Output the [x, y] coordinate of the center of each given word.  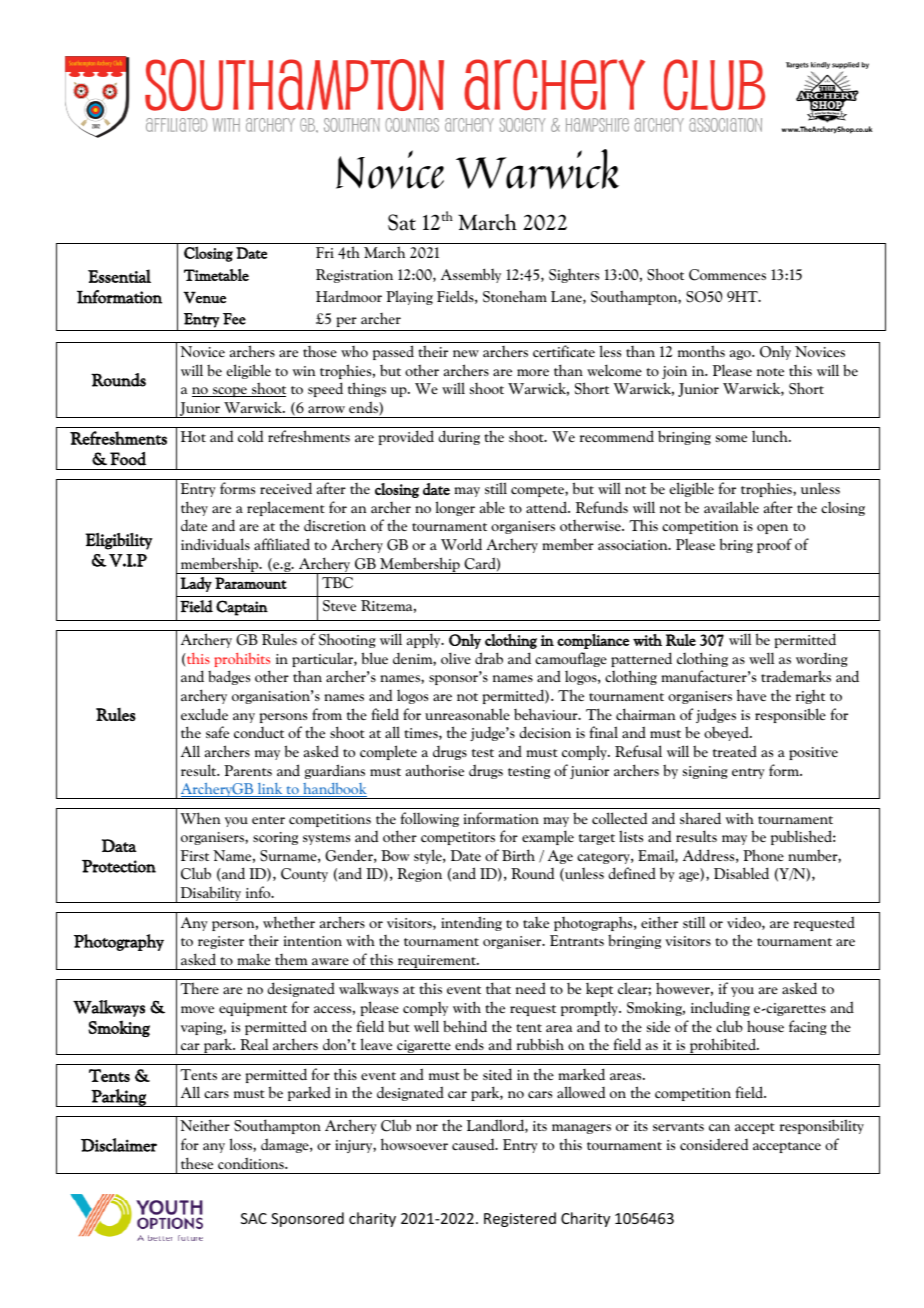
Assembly [471, 275]
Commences [727, 275]
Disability [211, 894]
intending [471, 923]
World [461, 544]
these [197, 1163]
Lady [196, 584]
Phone [763, 855]
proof [774, 545]
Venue [204, 297]
